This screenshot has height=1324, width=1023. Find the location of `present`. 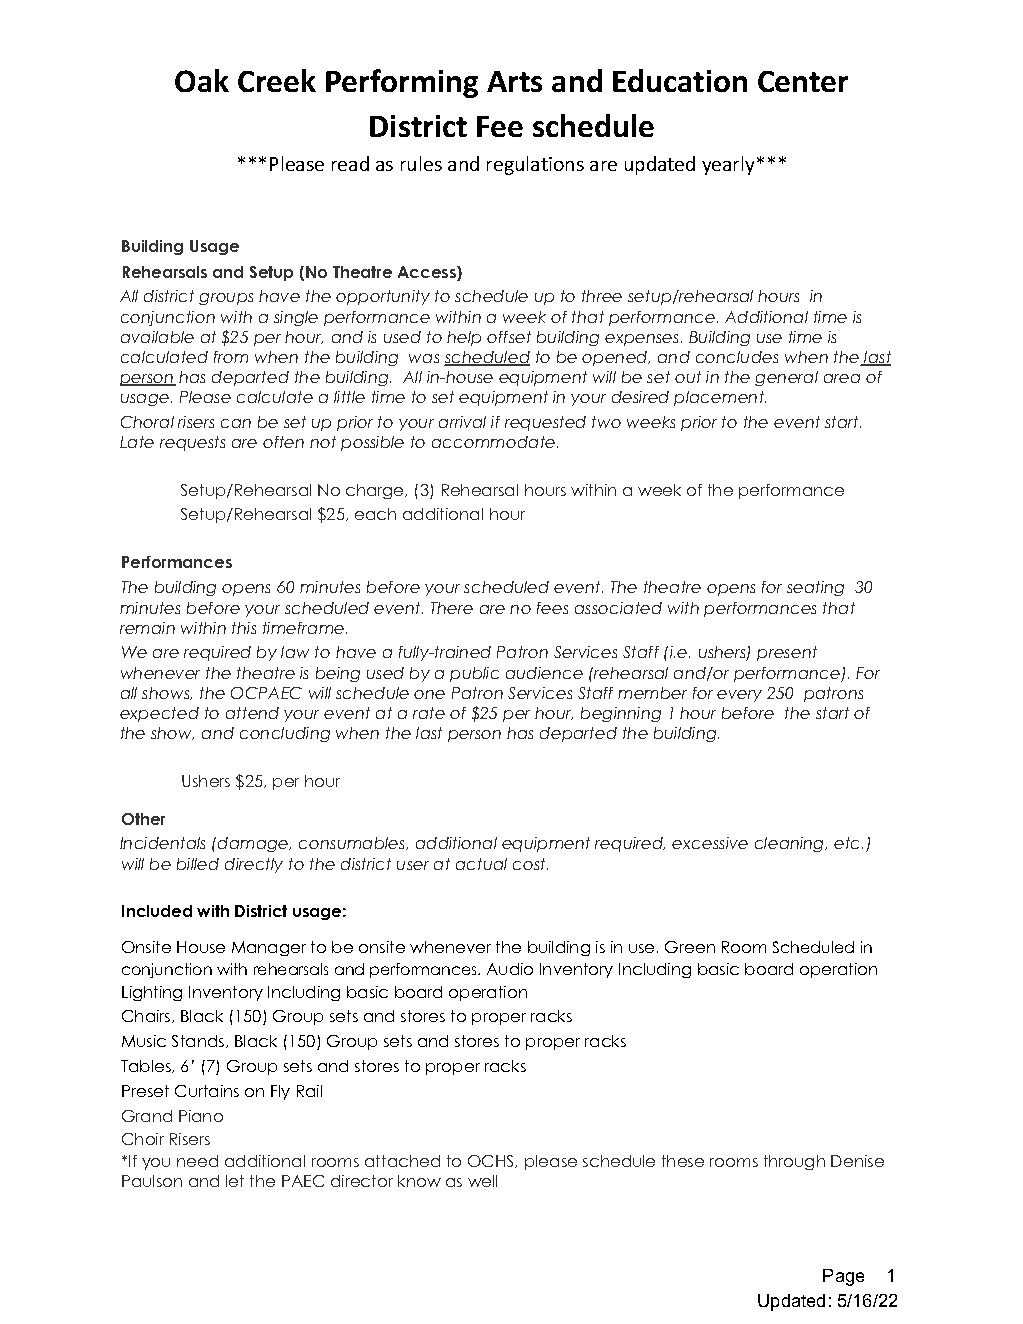

present is located at coordinates (787, 653).
